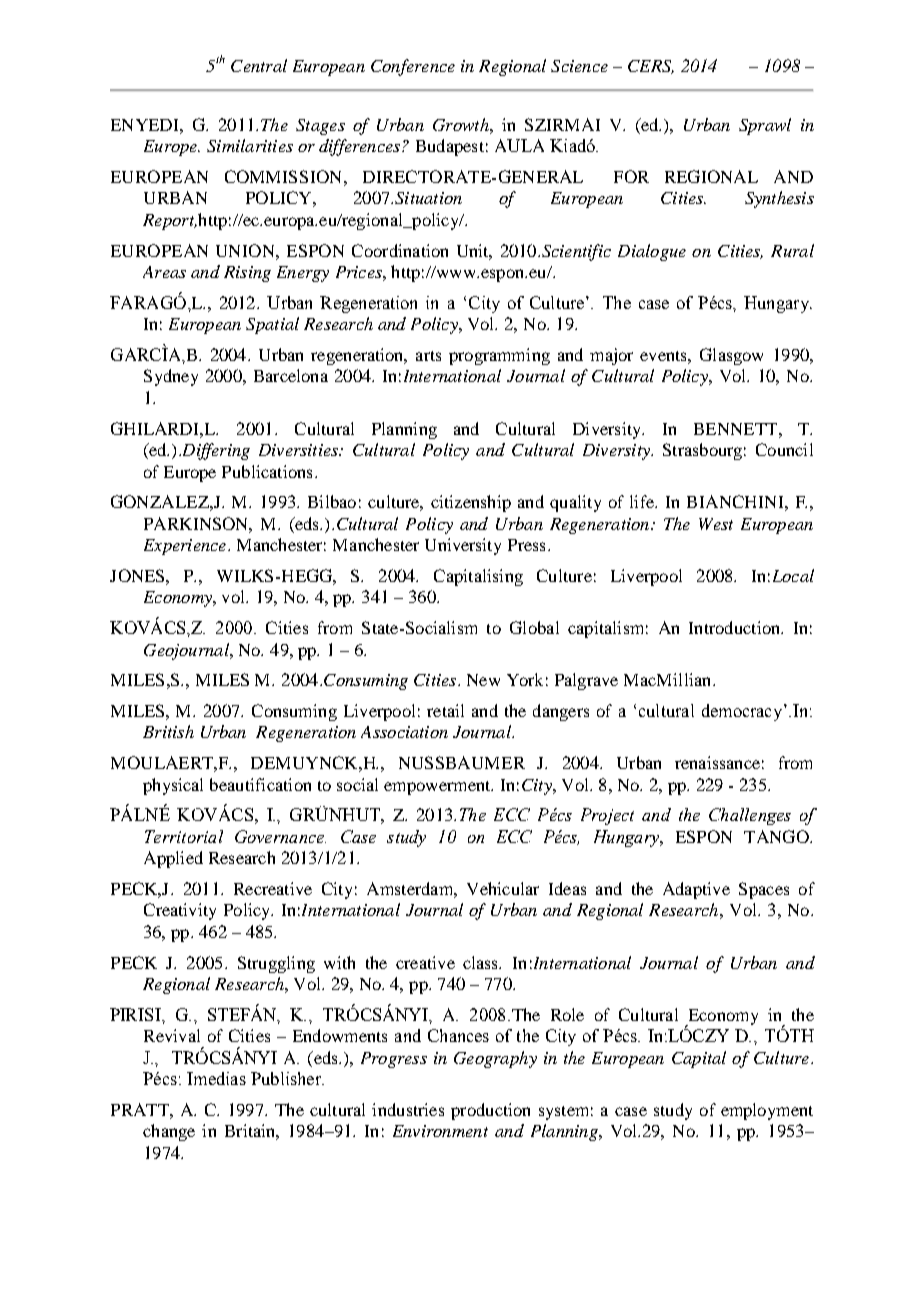 The width and height of the image is (924, 1308). Describe the element at coordinates (696, 890) in the image. I see `Adaptive` at that location.
